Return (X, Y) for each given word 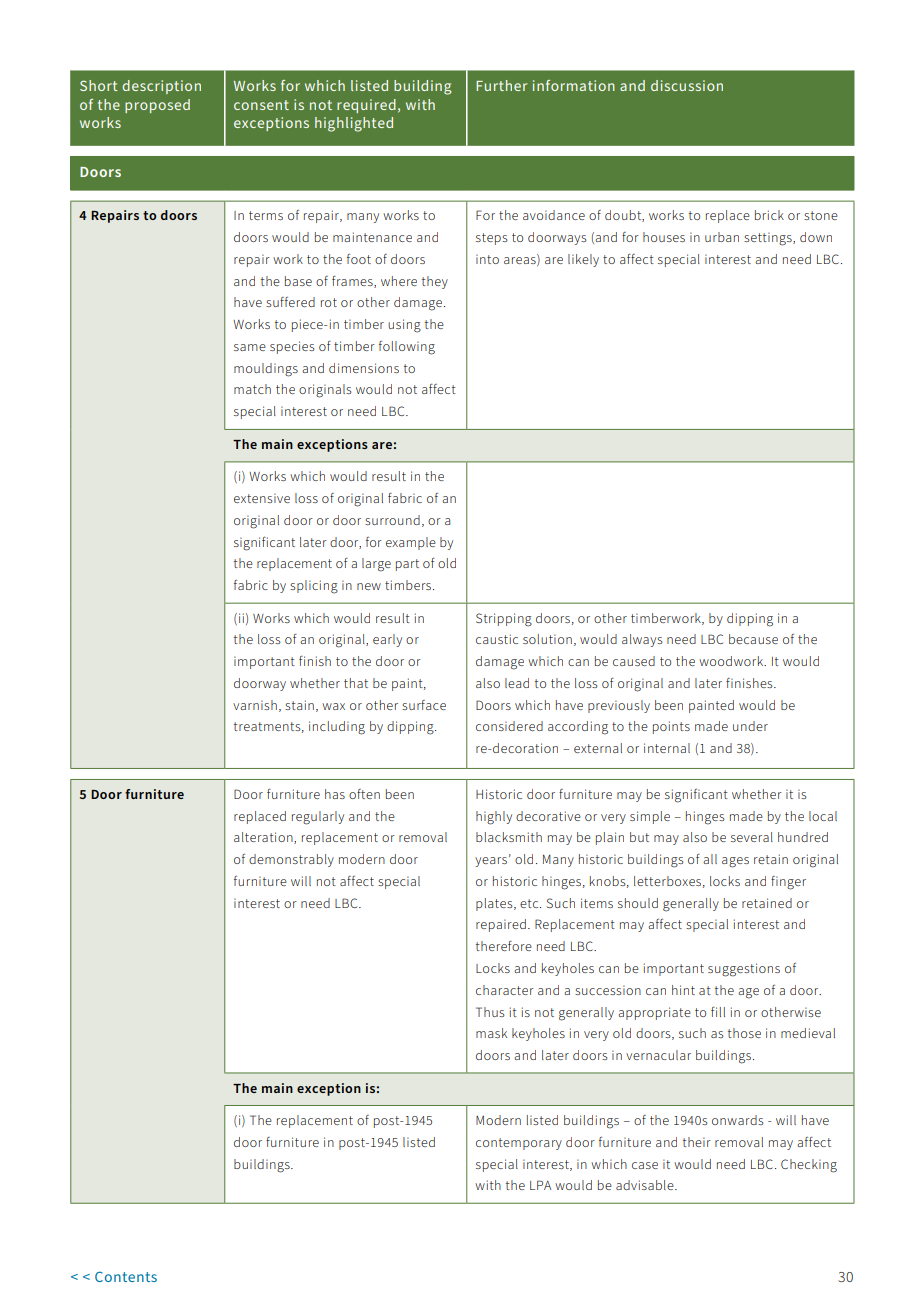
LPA (540, 1185)
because (753, 639)
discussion (687, 85)
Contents (126, 1276)
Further (501, 85)
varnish (255, 705)
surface (424, 705)
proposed (157, 106)
